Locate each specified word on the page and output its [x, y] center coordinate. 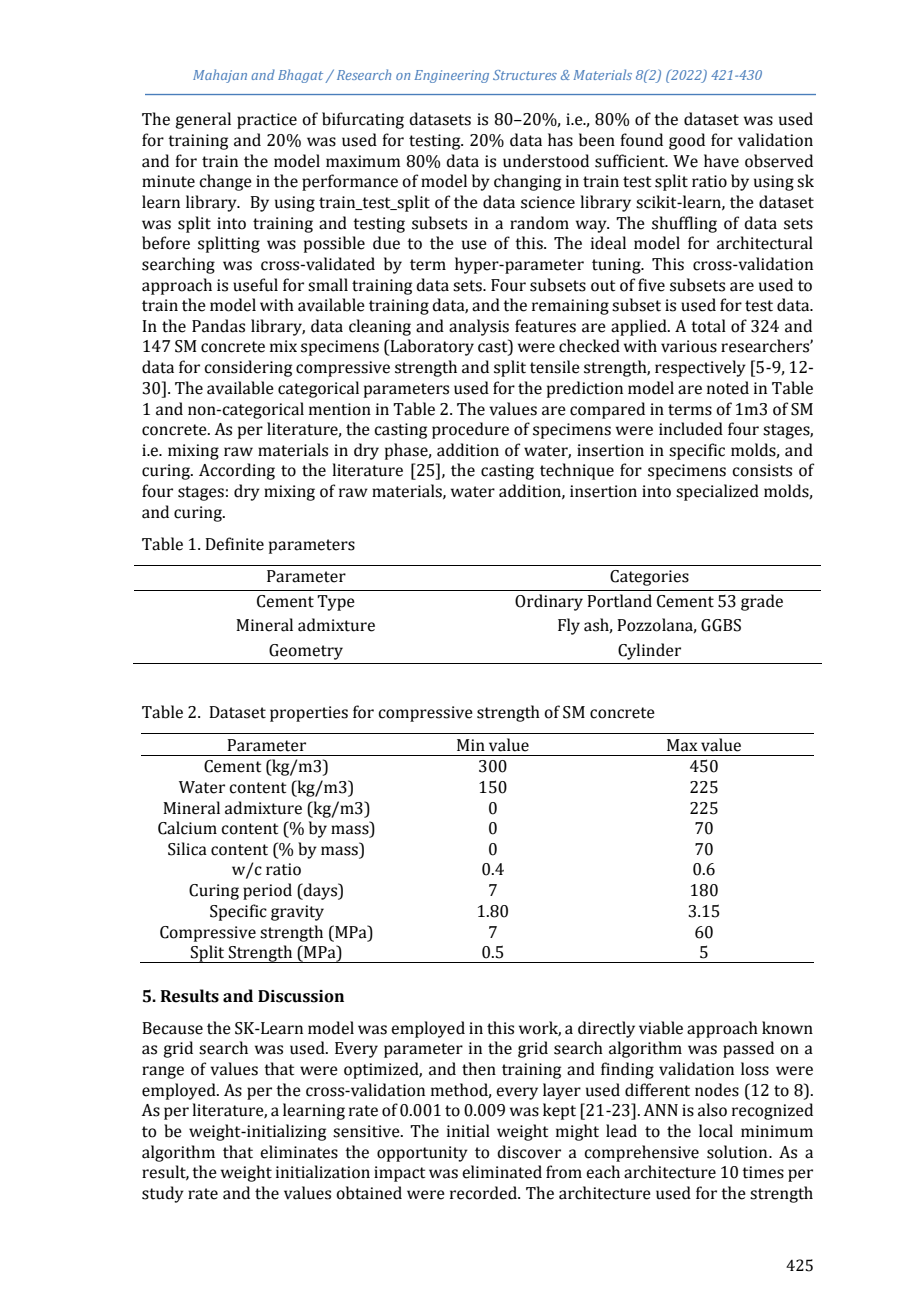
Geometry [306, 652]
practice [267, 121]
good [687, 141]
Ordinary [549, 602]
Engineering [452, 76]
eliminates [299, 1152]
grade [762, 602]
